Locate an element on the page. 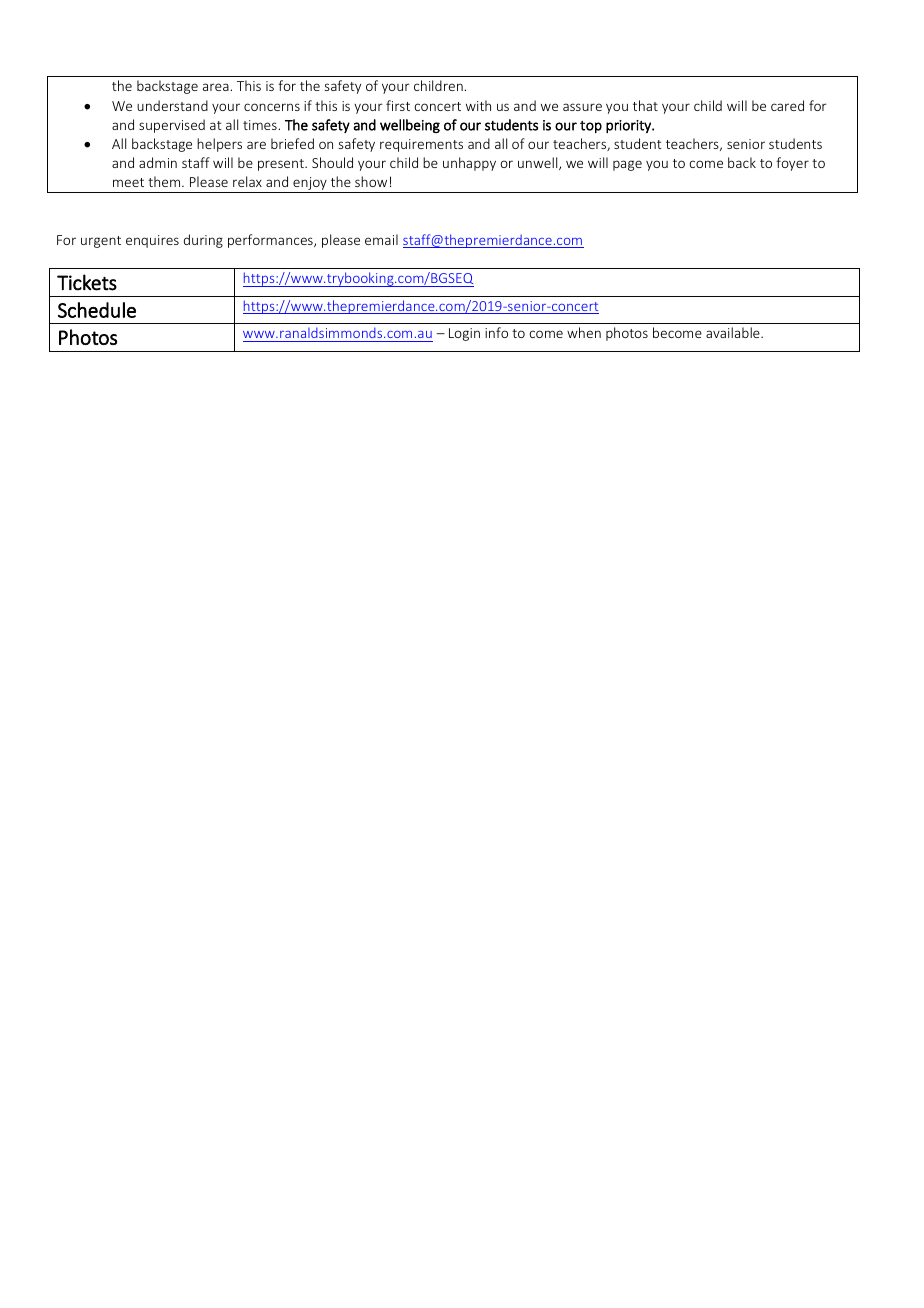  Tickets is located at coordinates (87, 282).
